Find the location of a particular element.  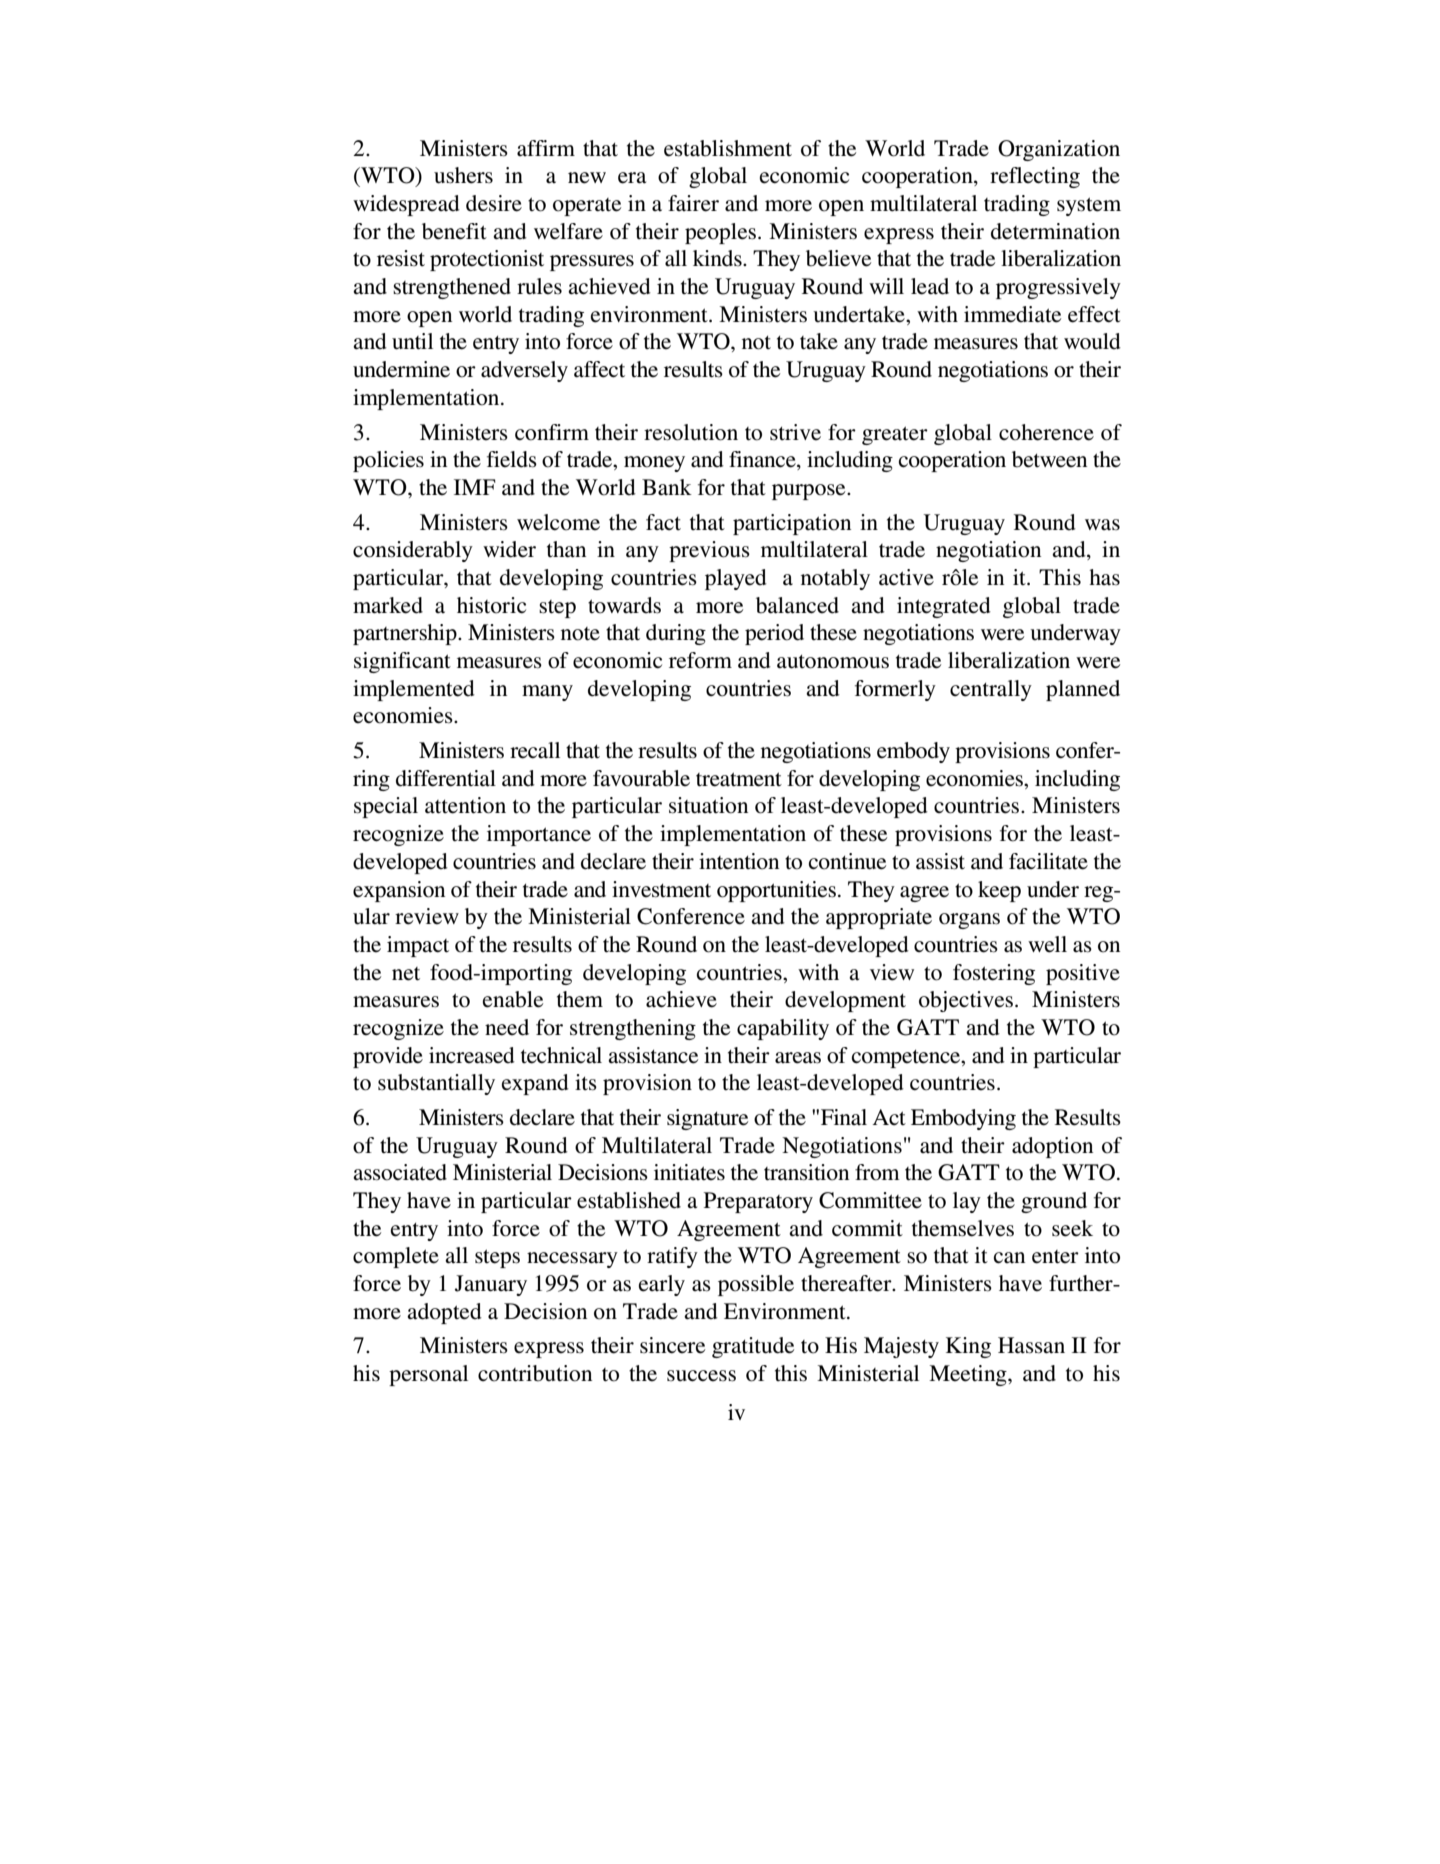

gratitude is located at coordinates (753, 1347).
